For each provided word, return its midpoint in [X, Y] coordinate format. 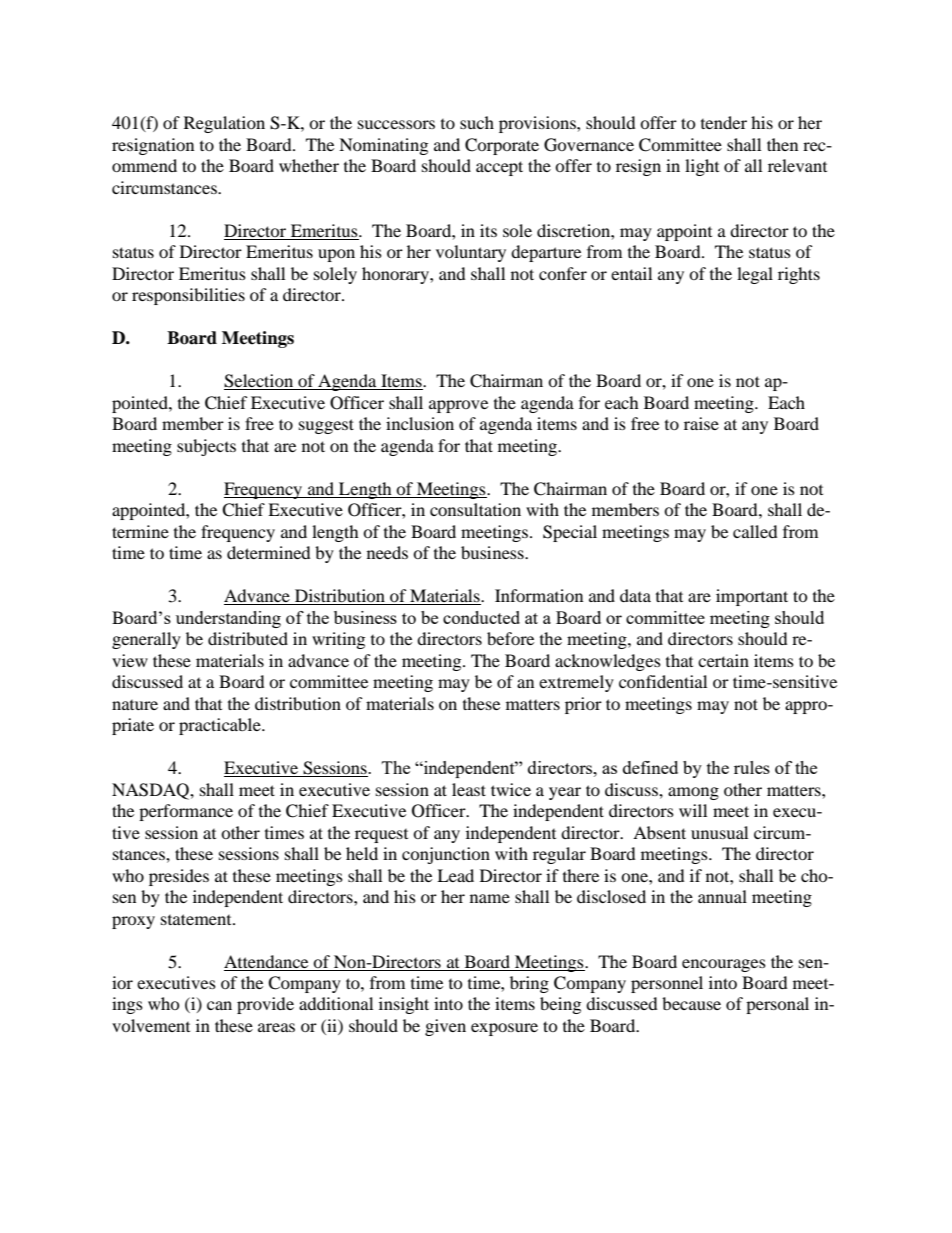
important [752, 597]
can [219, 1005]
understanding [228, 619]
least [469, 789]
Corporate [502, 146]
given [445, 1027]
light [702, 167]
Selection [260, 382]
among [693, 793]
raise [701, 423]
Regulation [224, 124]
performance [186, 812]
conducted [481, 617]
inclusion [420, 423]
